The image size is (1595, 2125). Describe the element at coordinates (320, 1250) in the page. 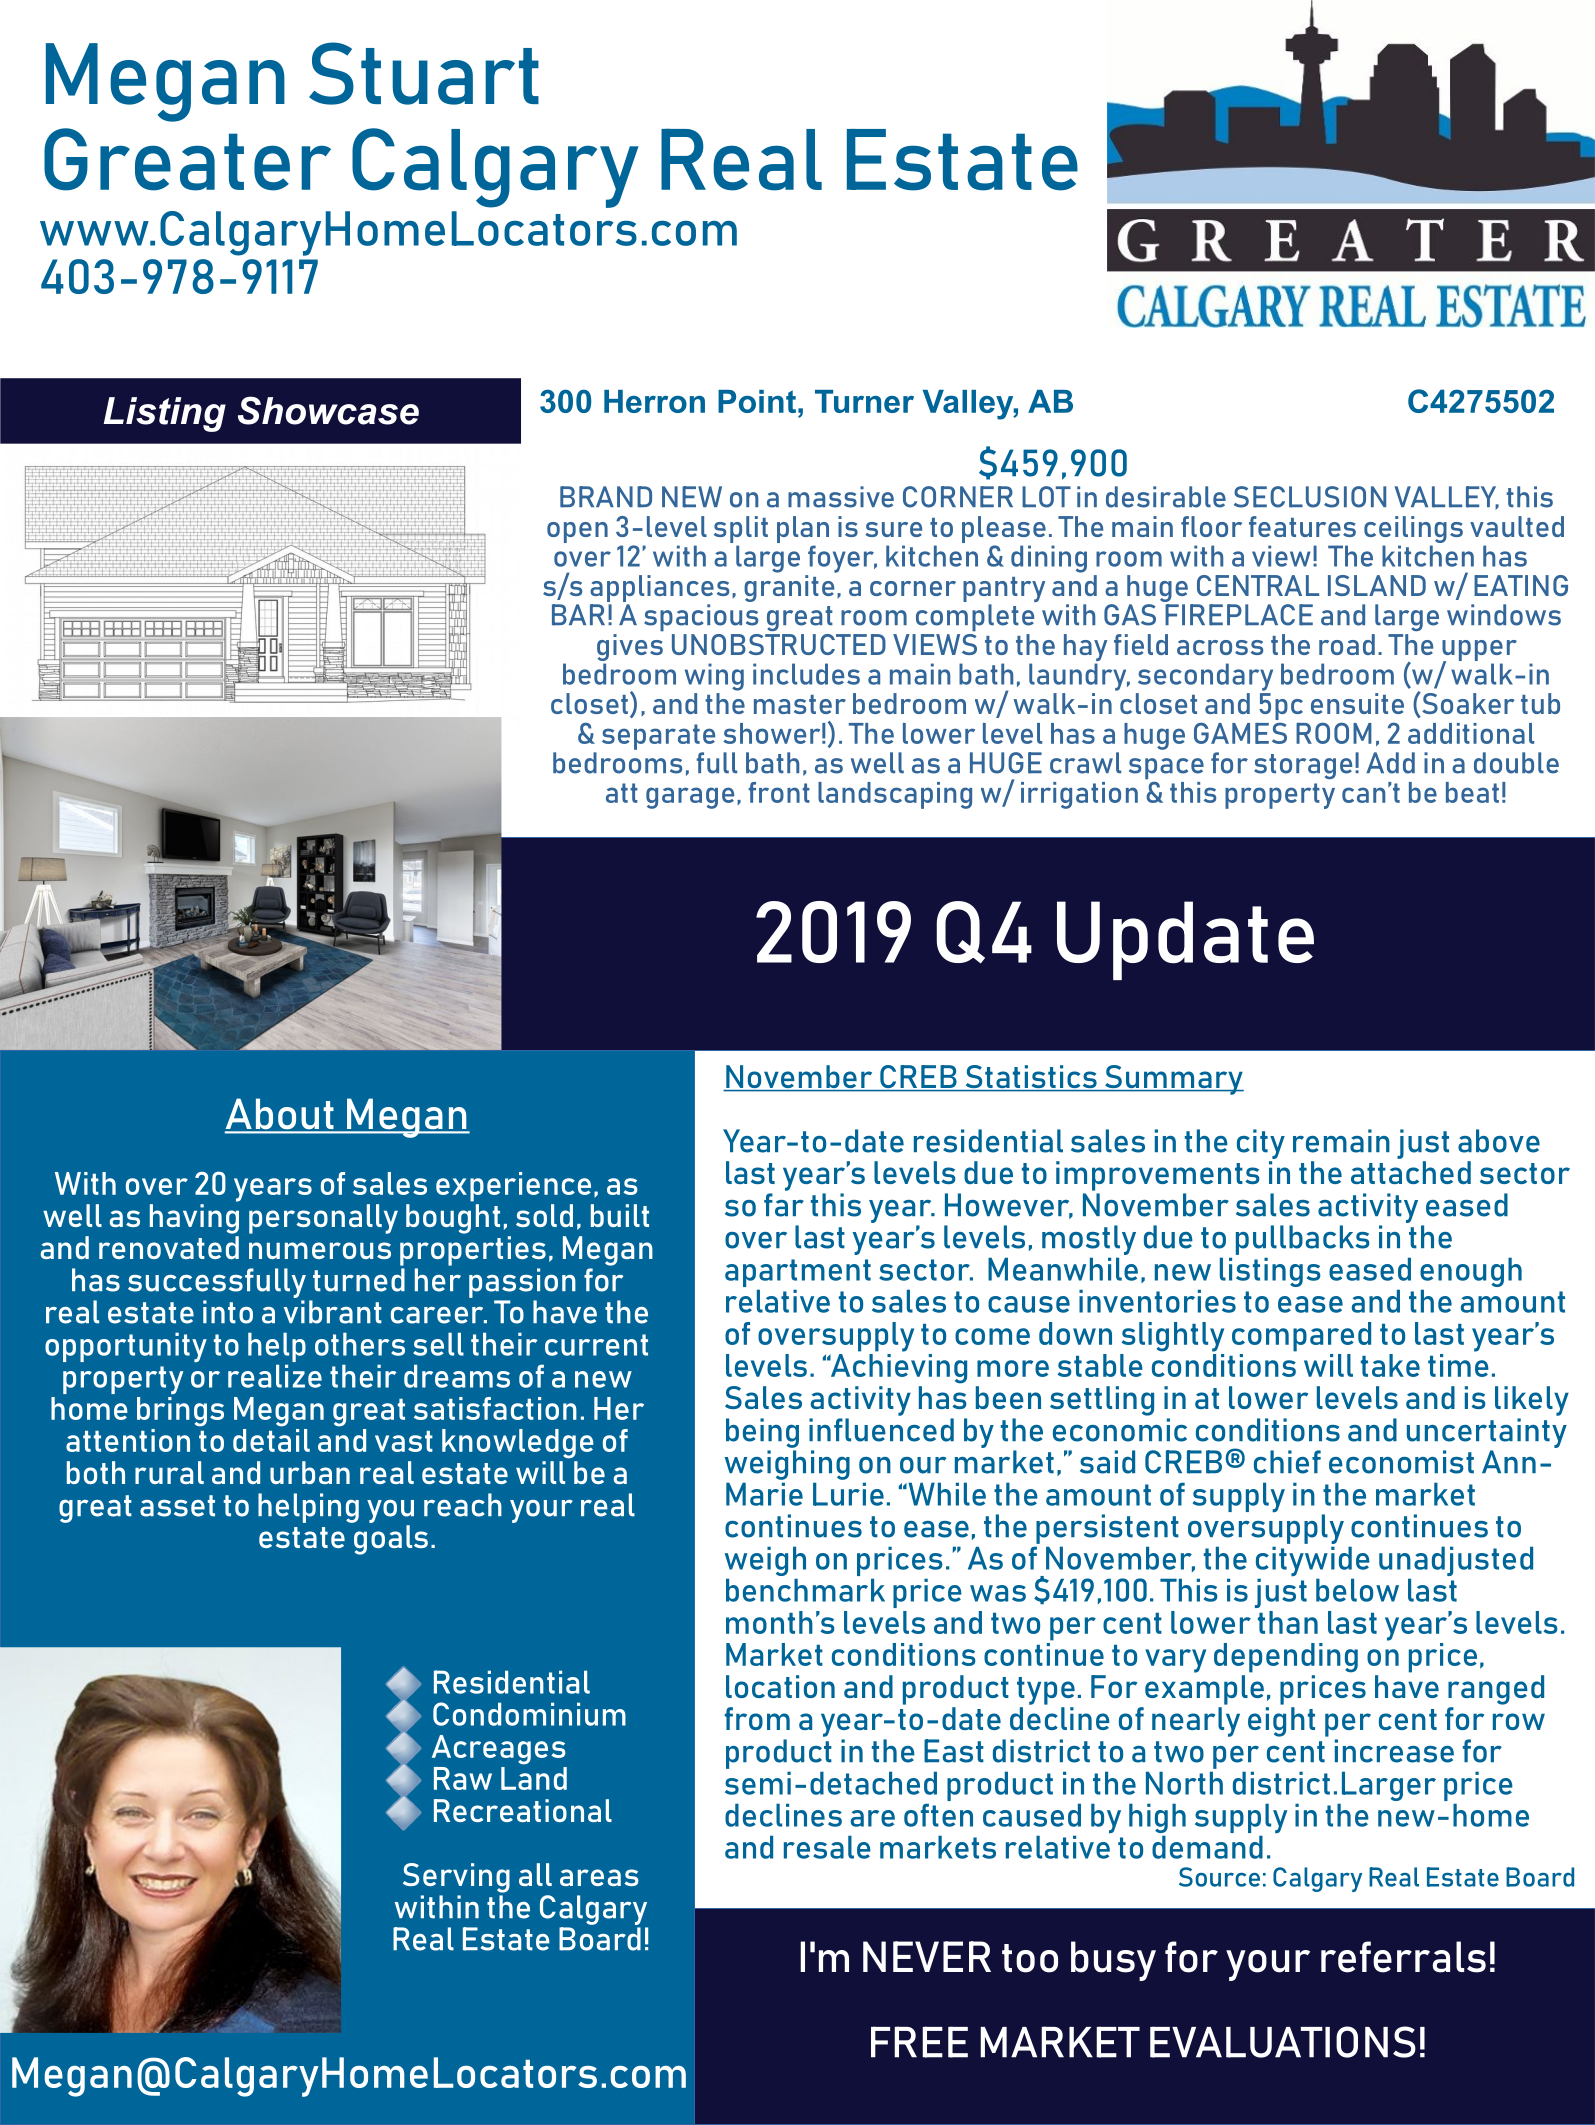

I see `numerous` at that location.
